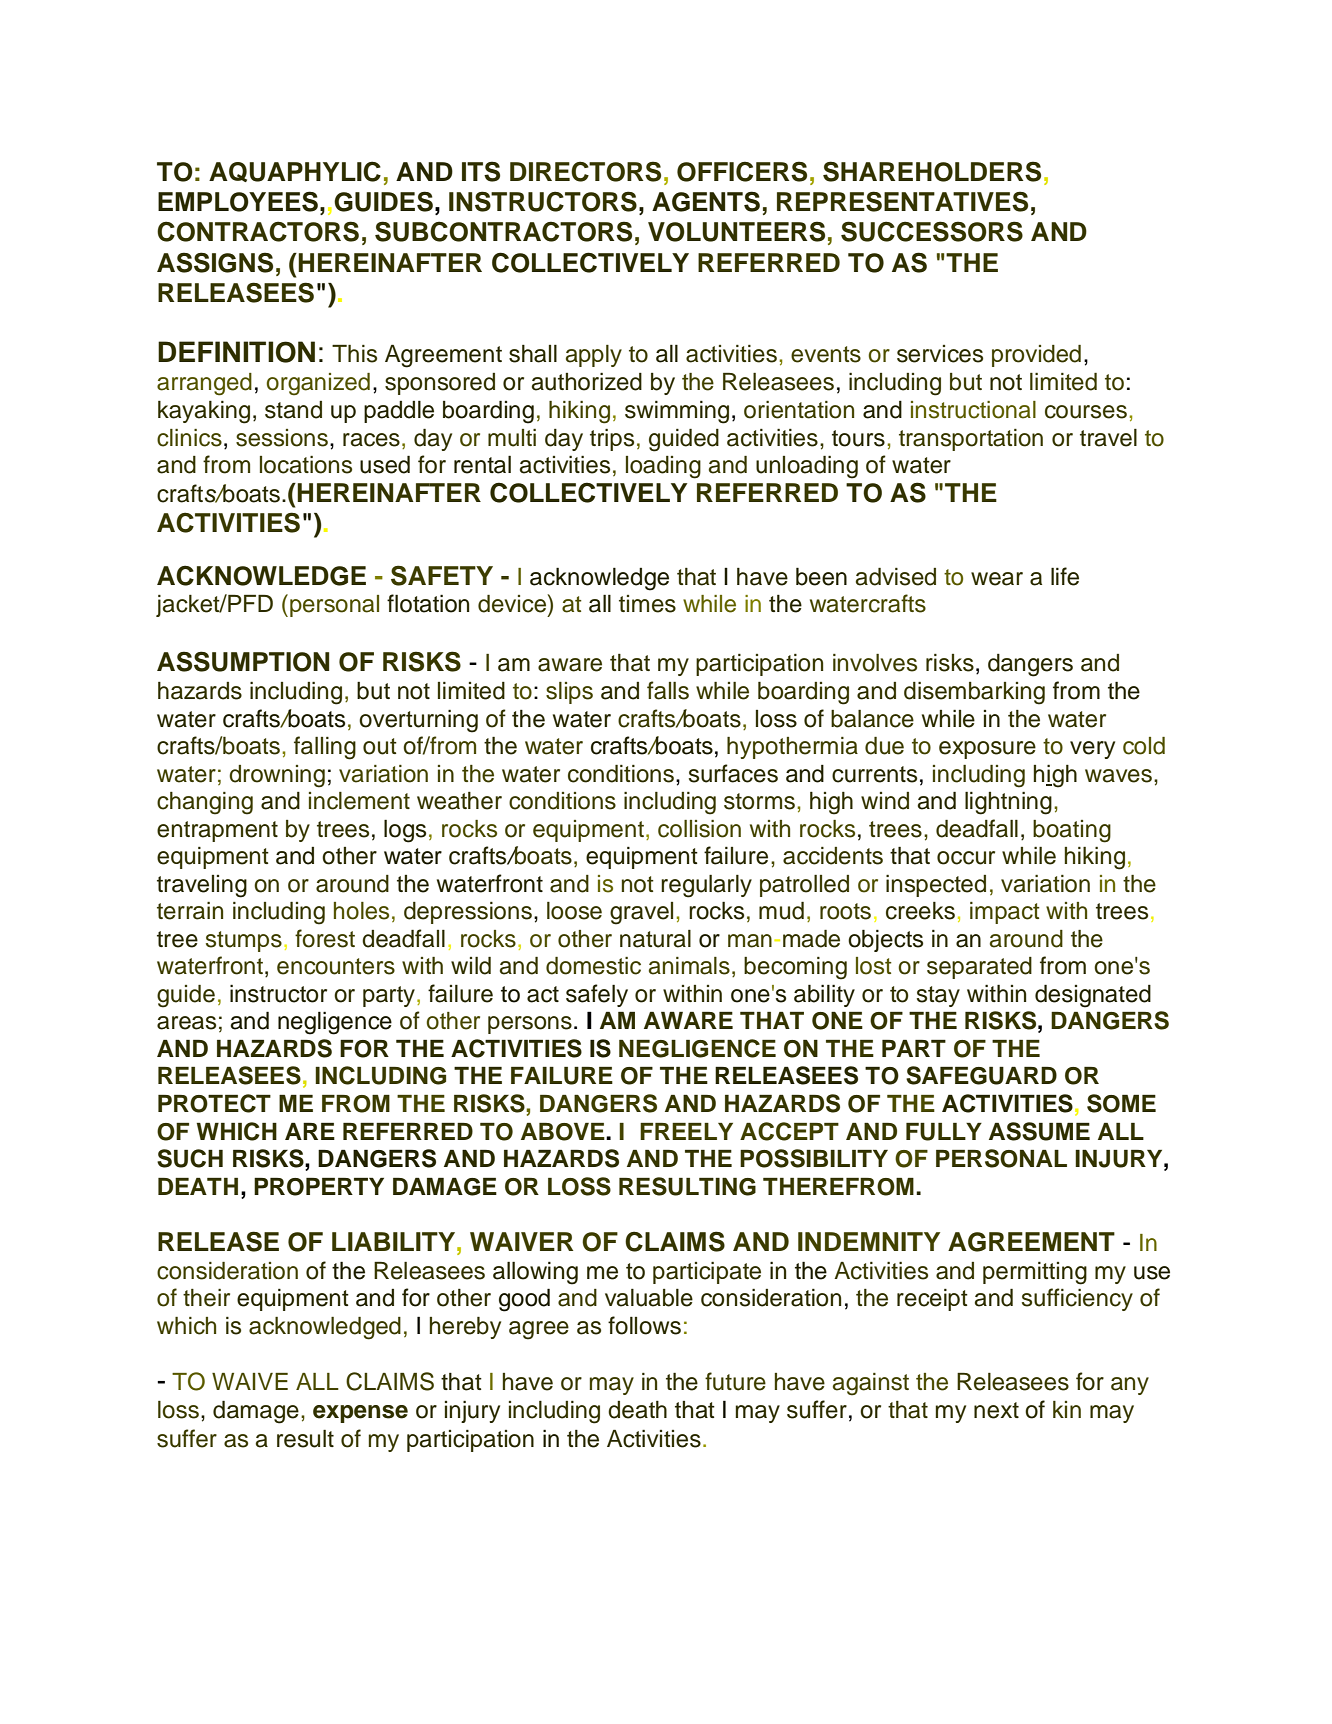 The image size is (1332, 1724). I want to click on expense, so click(360, 1414).
